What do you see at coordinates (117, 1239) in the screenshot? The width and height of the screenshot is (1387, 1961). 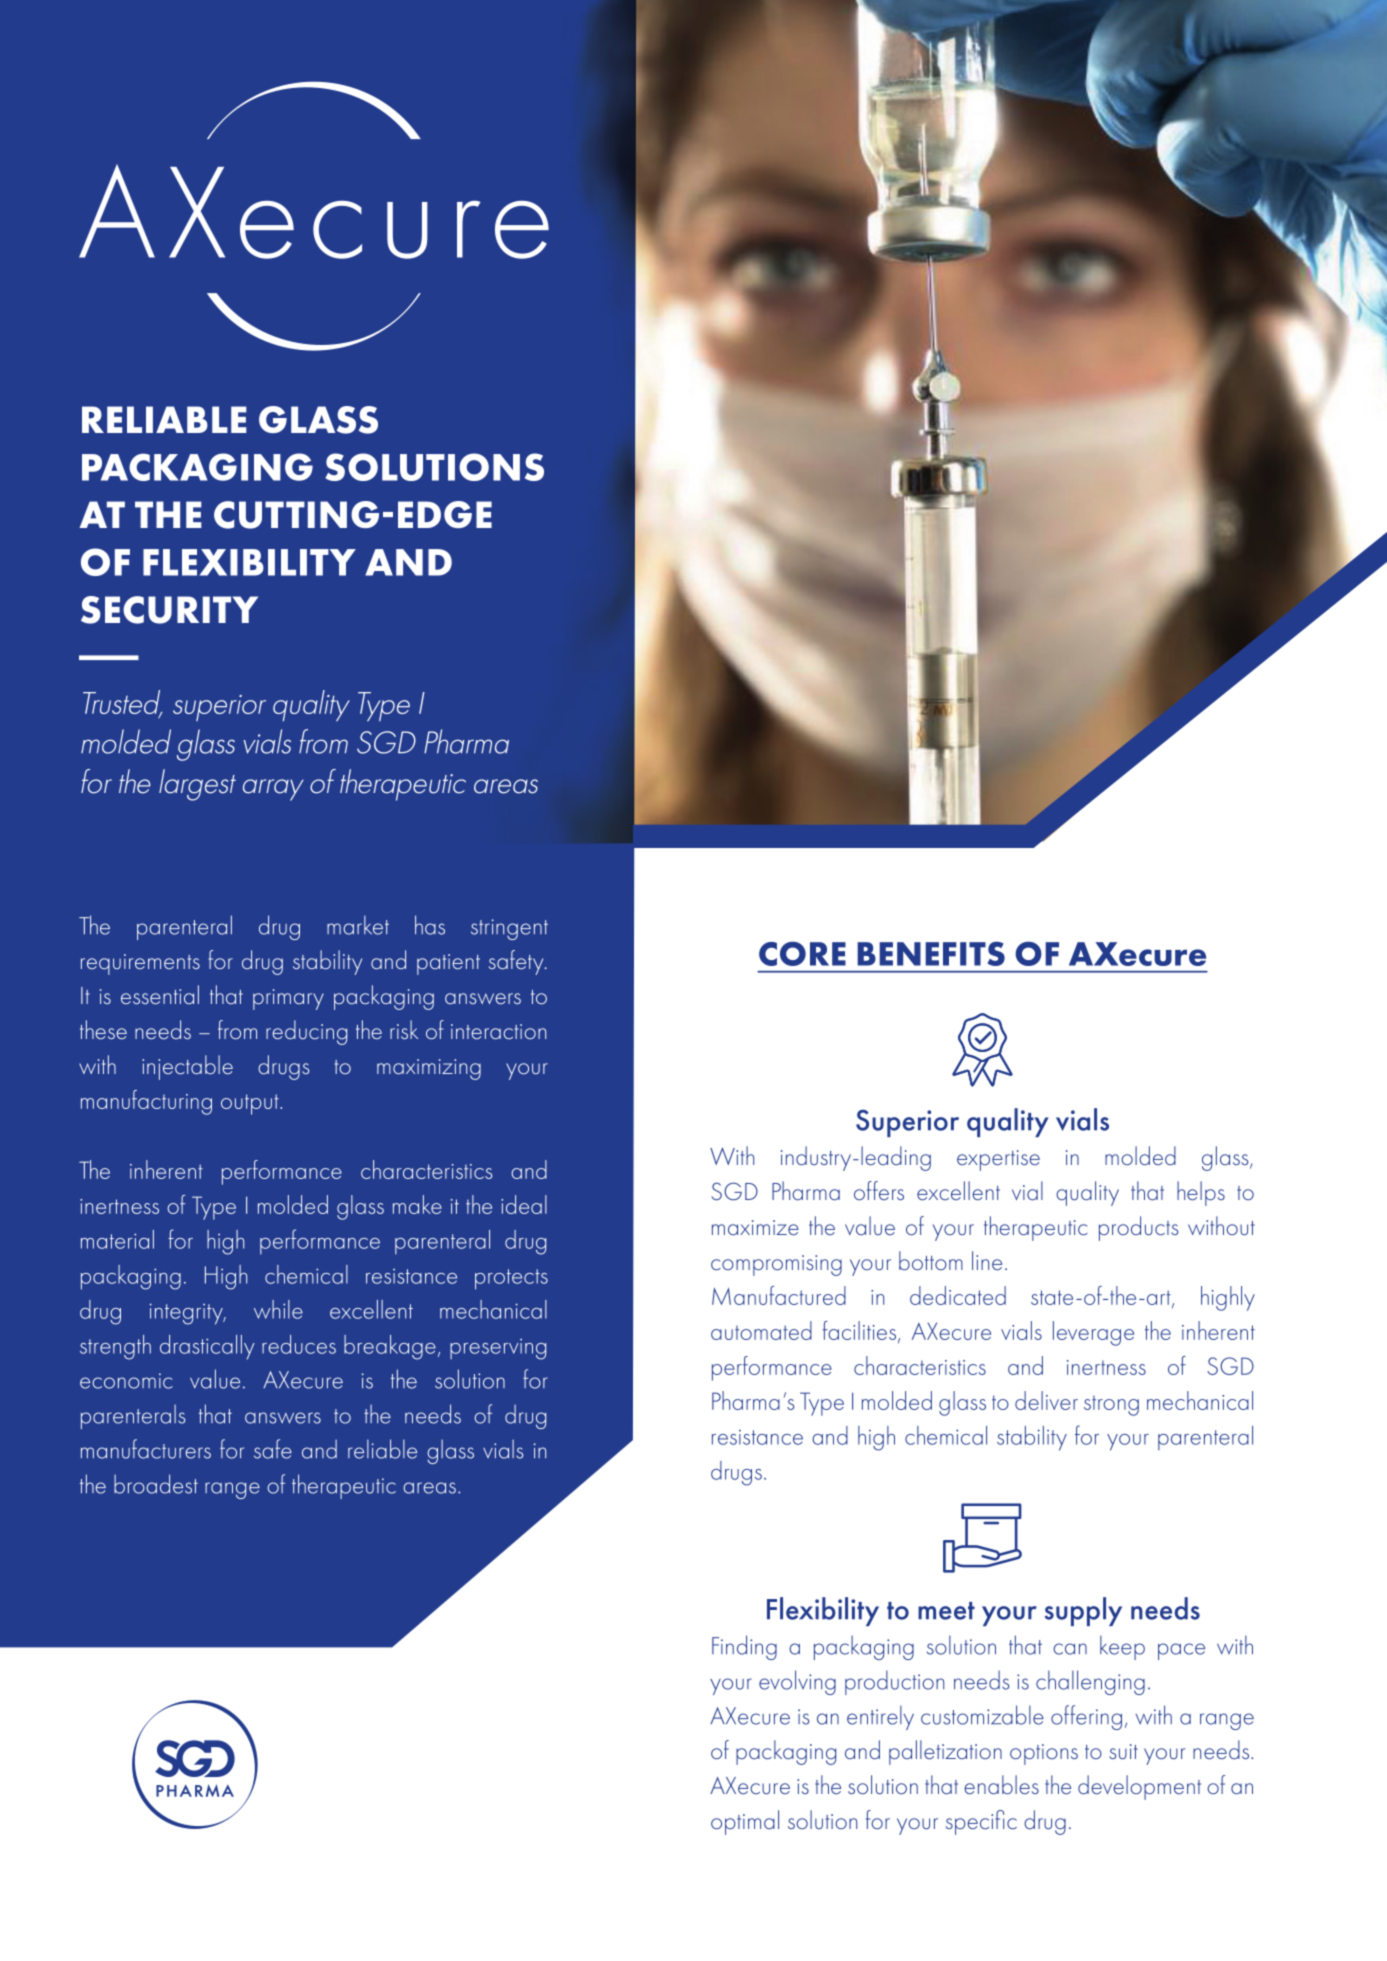 I see `material` at bounding box center [117, 1239].
